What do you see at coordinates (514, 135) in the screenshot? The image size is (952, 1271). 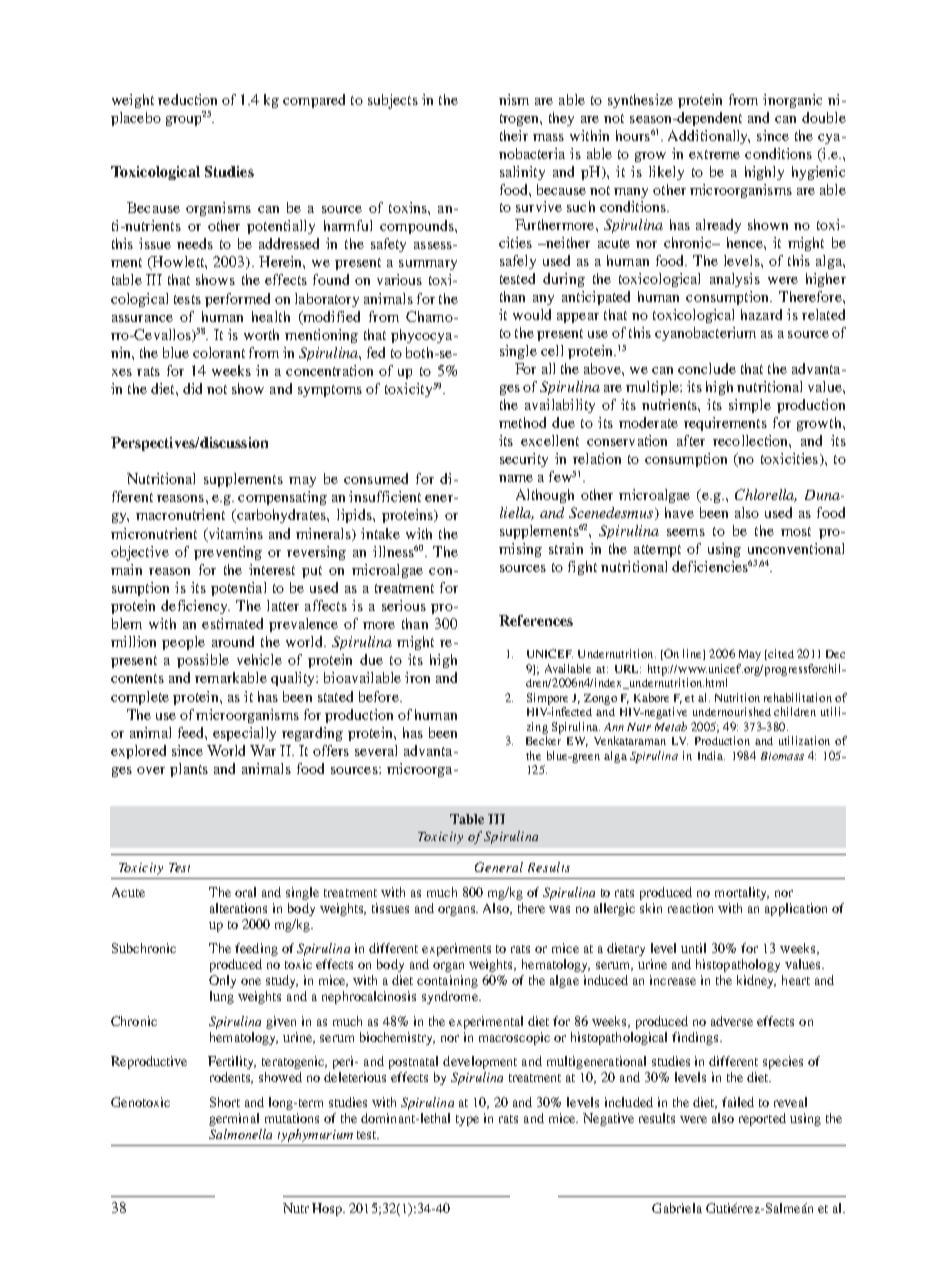 I see `their` at bounding box center [514, 135].
